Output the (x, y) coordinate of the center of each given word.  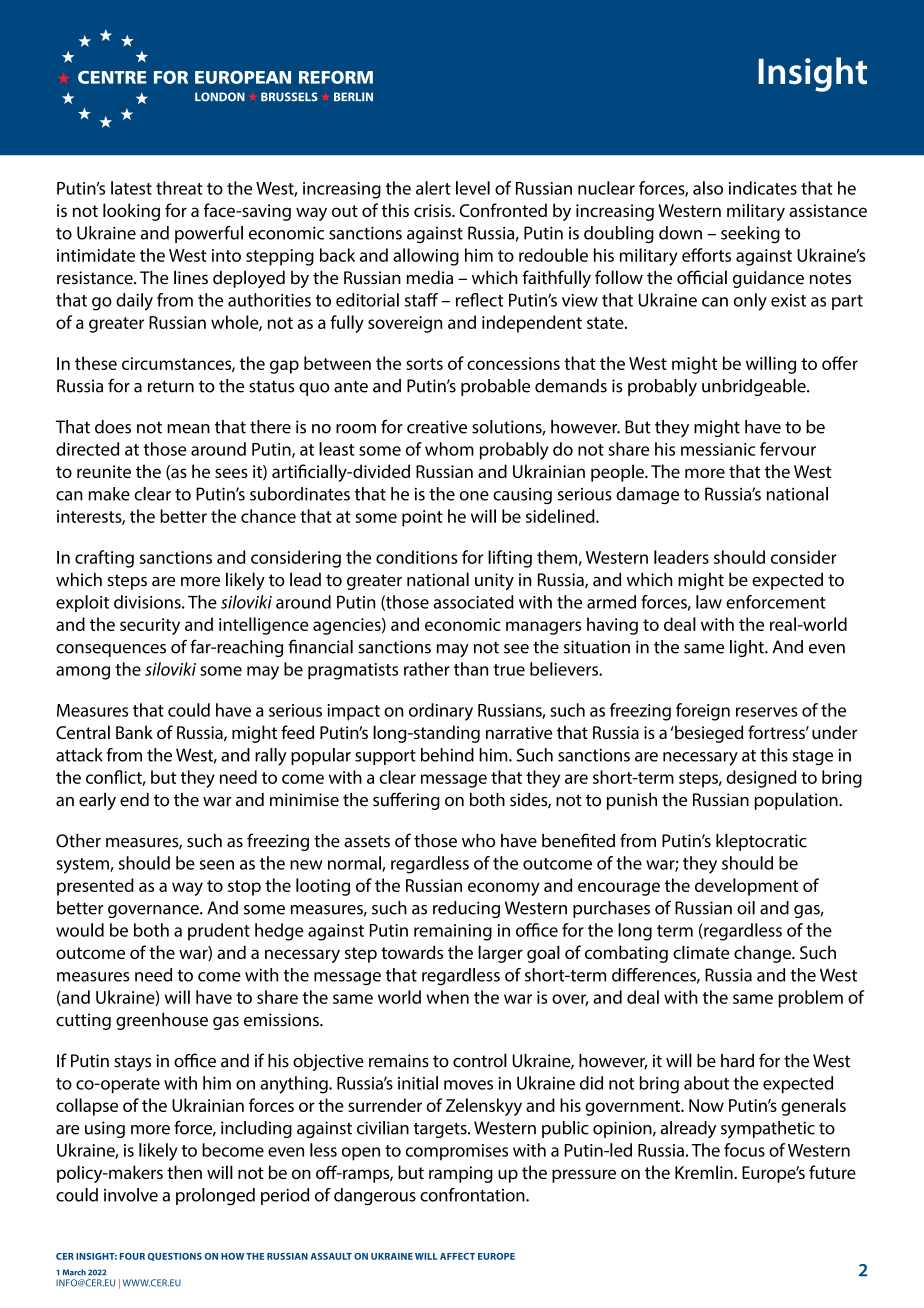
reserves (766, 712)
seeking (750, 234)
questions (175, 1257)
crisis (433, 210)
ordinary (441, 712)
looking (131, 212)
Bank (134, 732)
